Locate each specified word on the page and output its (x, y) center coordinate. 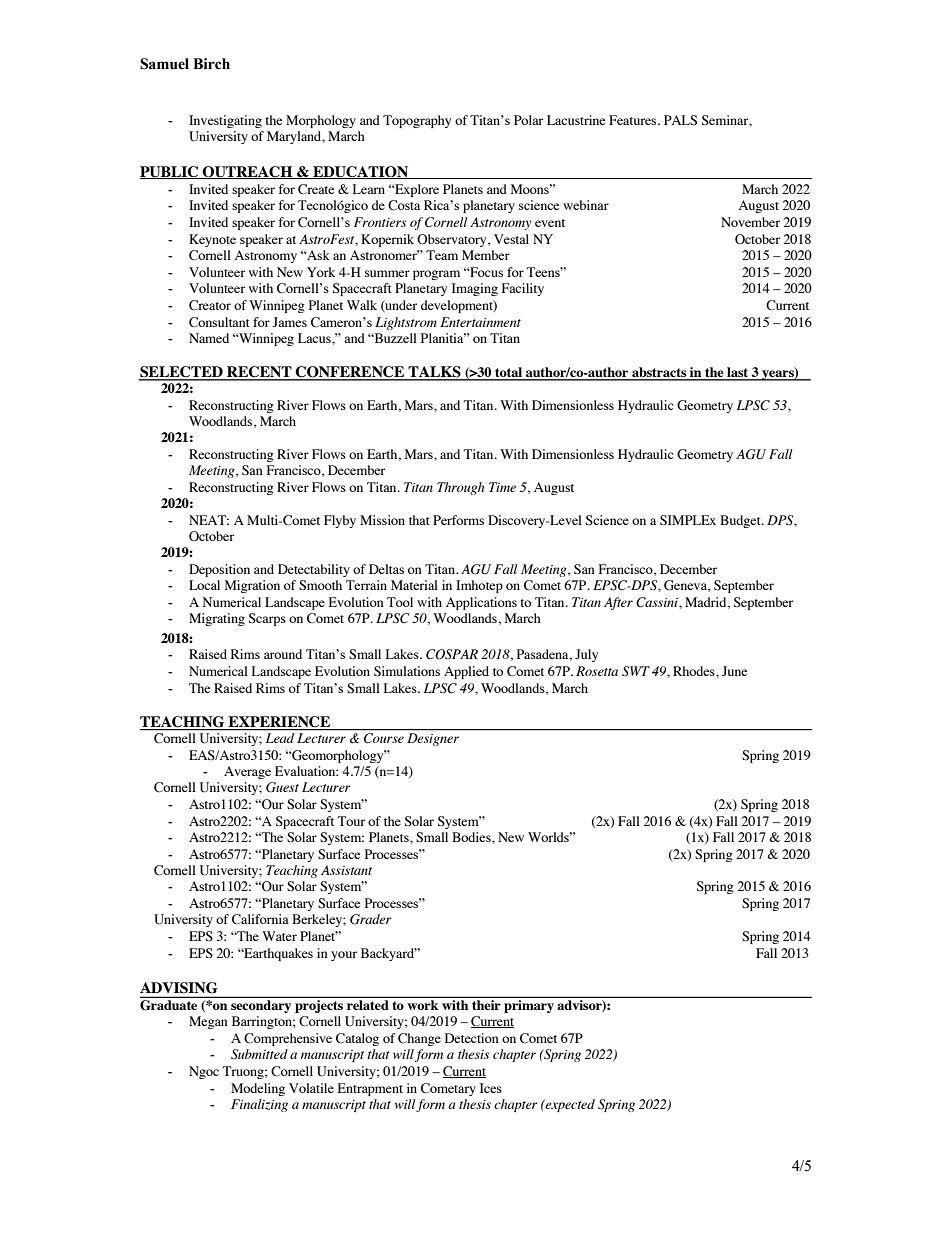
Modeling (258, 1089)
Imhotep (479, 586)
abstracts (659, 373)
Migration (252, 586)
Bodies (472, 837)
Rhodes (695, 671)
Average (247, 772)
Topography (417, 121)
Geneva (686, 586)
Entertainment (480, 322)
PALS (680, 120)
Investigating (225, 121)
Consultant (219, 322)
